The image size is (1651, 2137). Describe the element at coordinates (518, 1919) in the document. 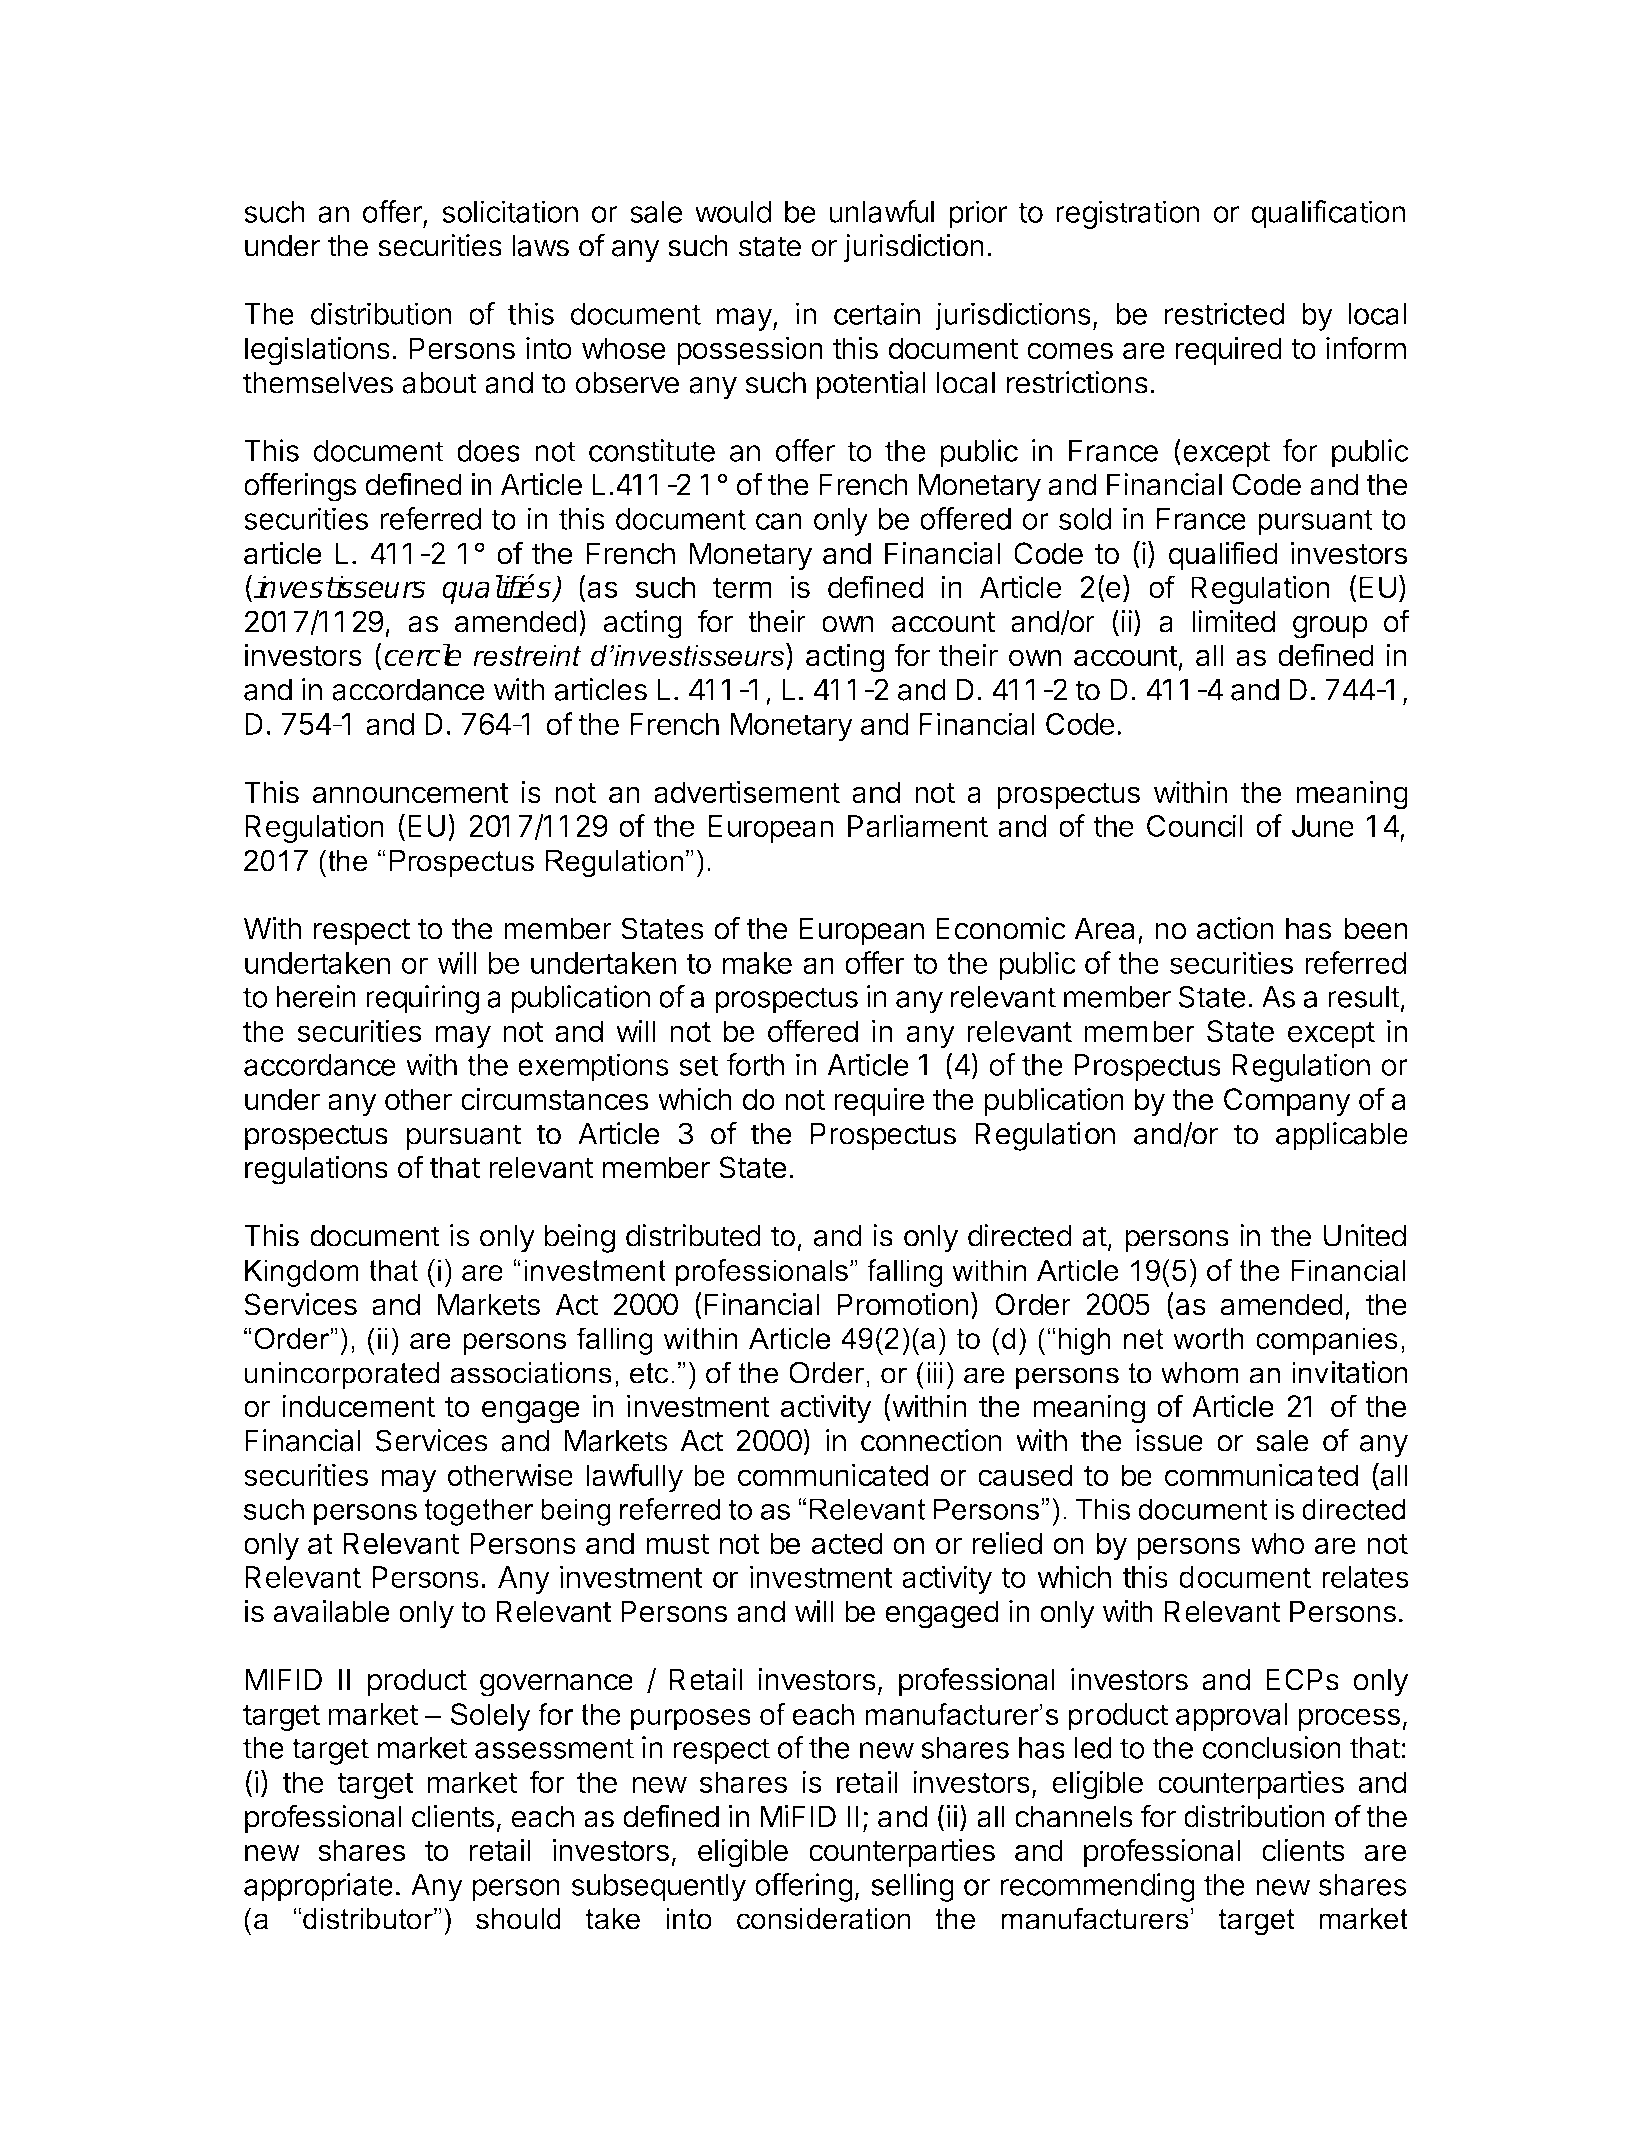

I see `should` at that location.
